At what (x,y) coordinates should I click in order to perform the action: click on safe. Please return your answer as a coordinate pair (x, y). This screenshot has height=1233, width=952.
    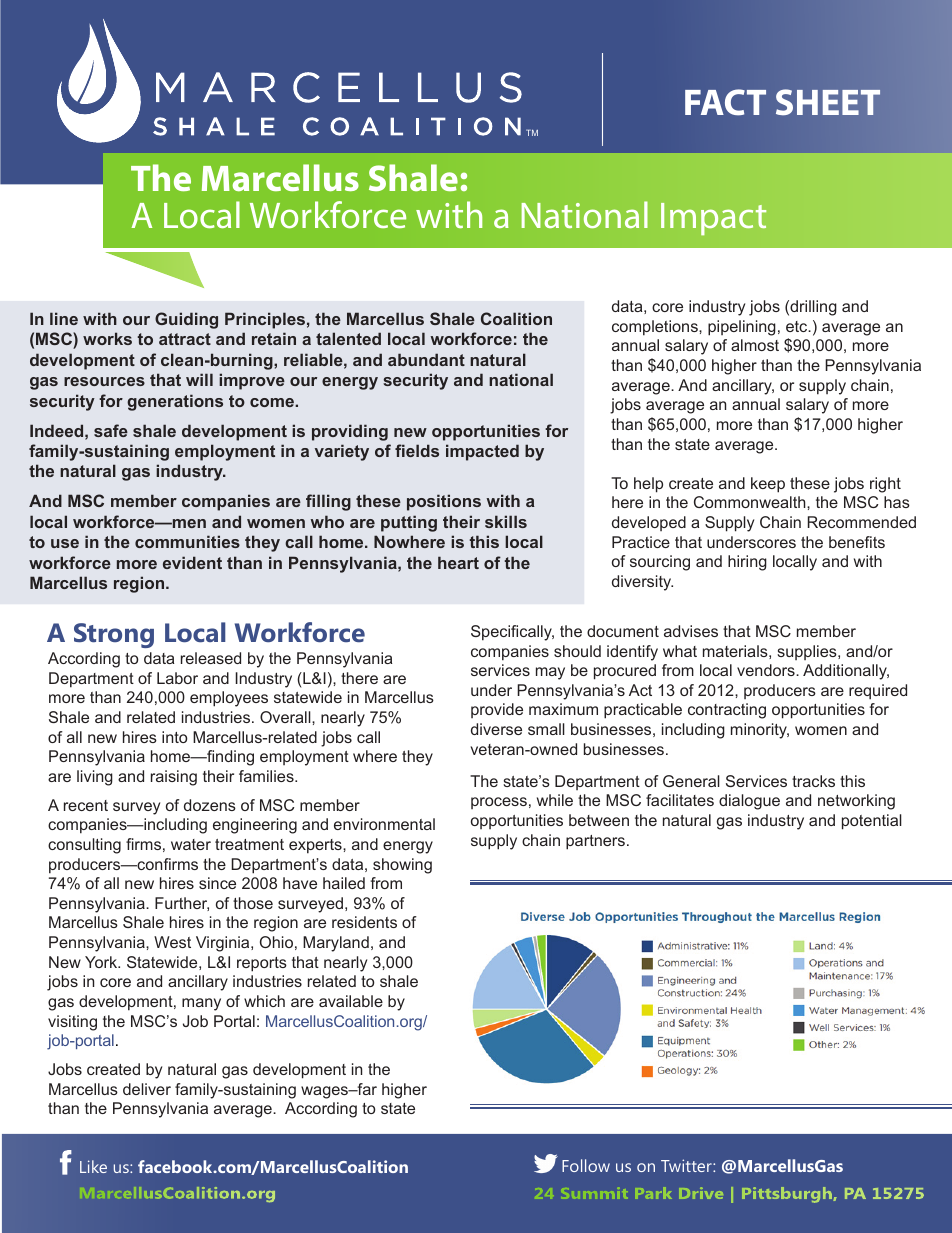
    Looking at the image, I should click on (111, 430).
